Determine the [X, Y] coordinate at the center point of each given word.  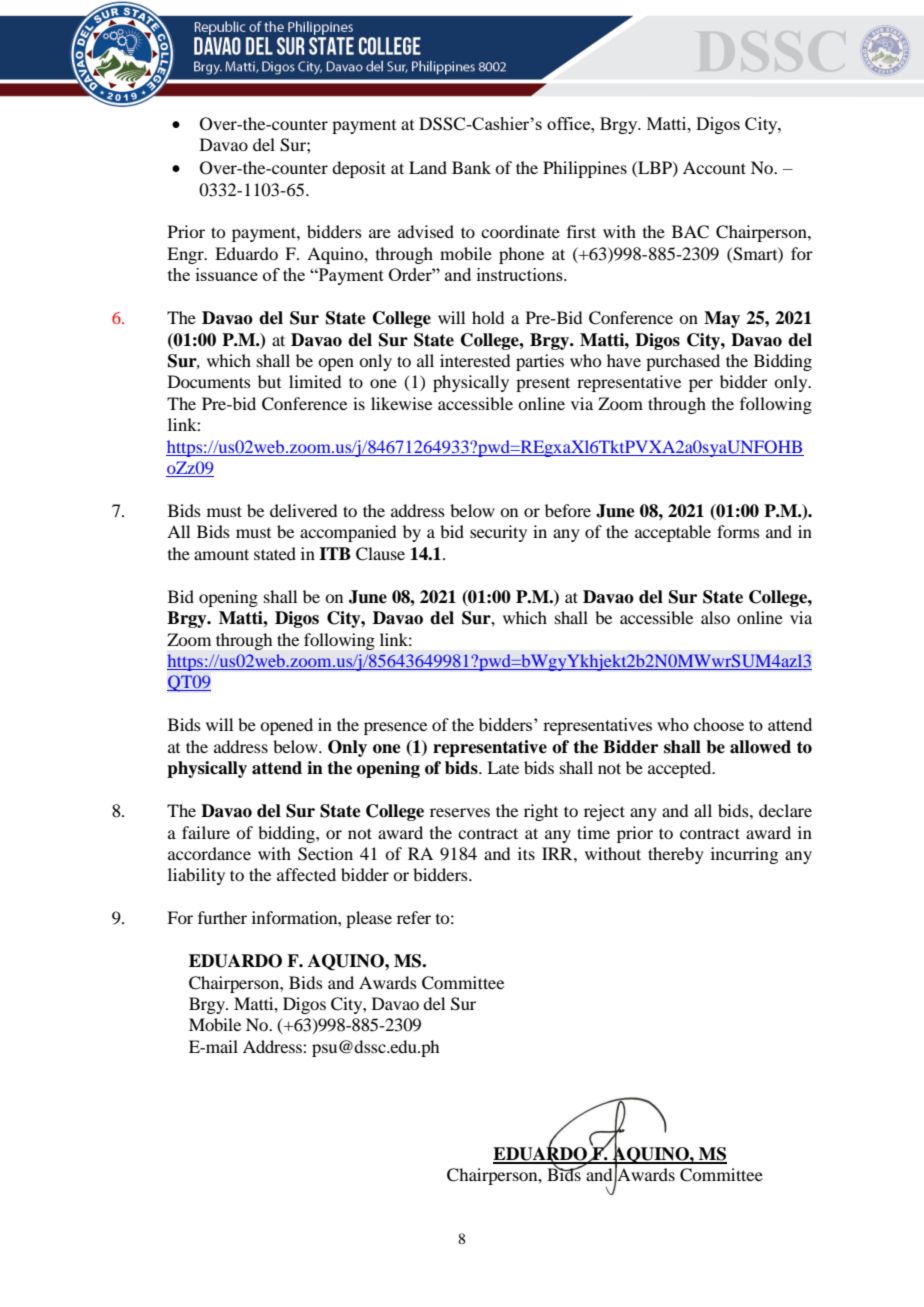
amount [221, 554]
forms [738, 531]
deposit [359, 169]
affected [306, 874]
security [498, 533]
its [526, 853]
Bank [471, 167]
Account [714, 167]
